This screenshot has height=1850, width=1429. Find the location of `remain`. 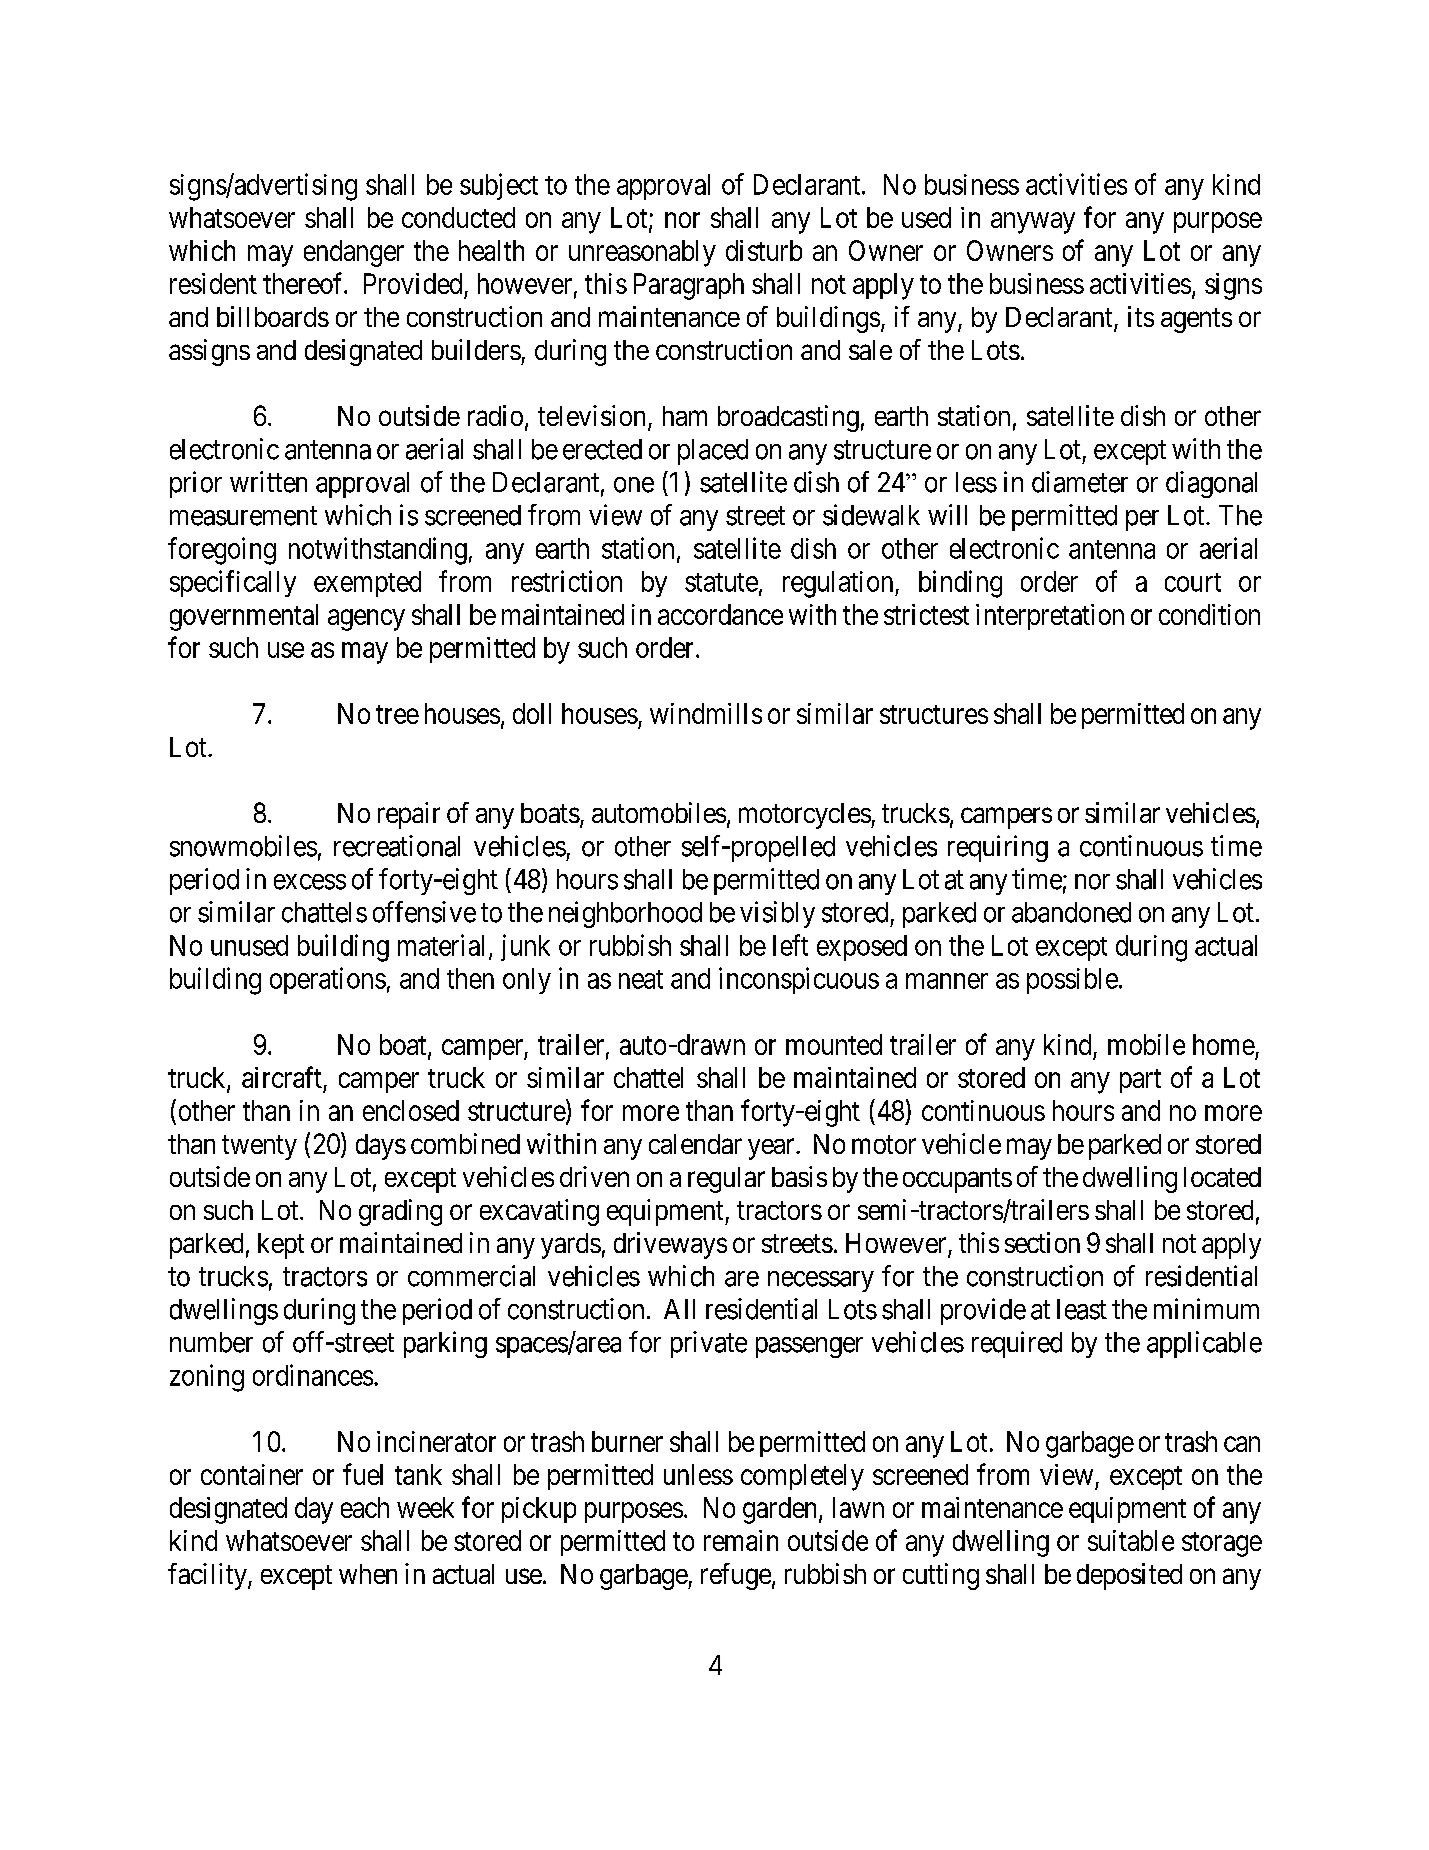

remain is located at coordinates (741, 1540).
